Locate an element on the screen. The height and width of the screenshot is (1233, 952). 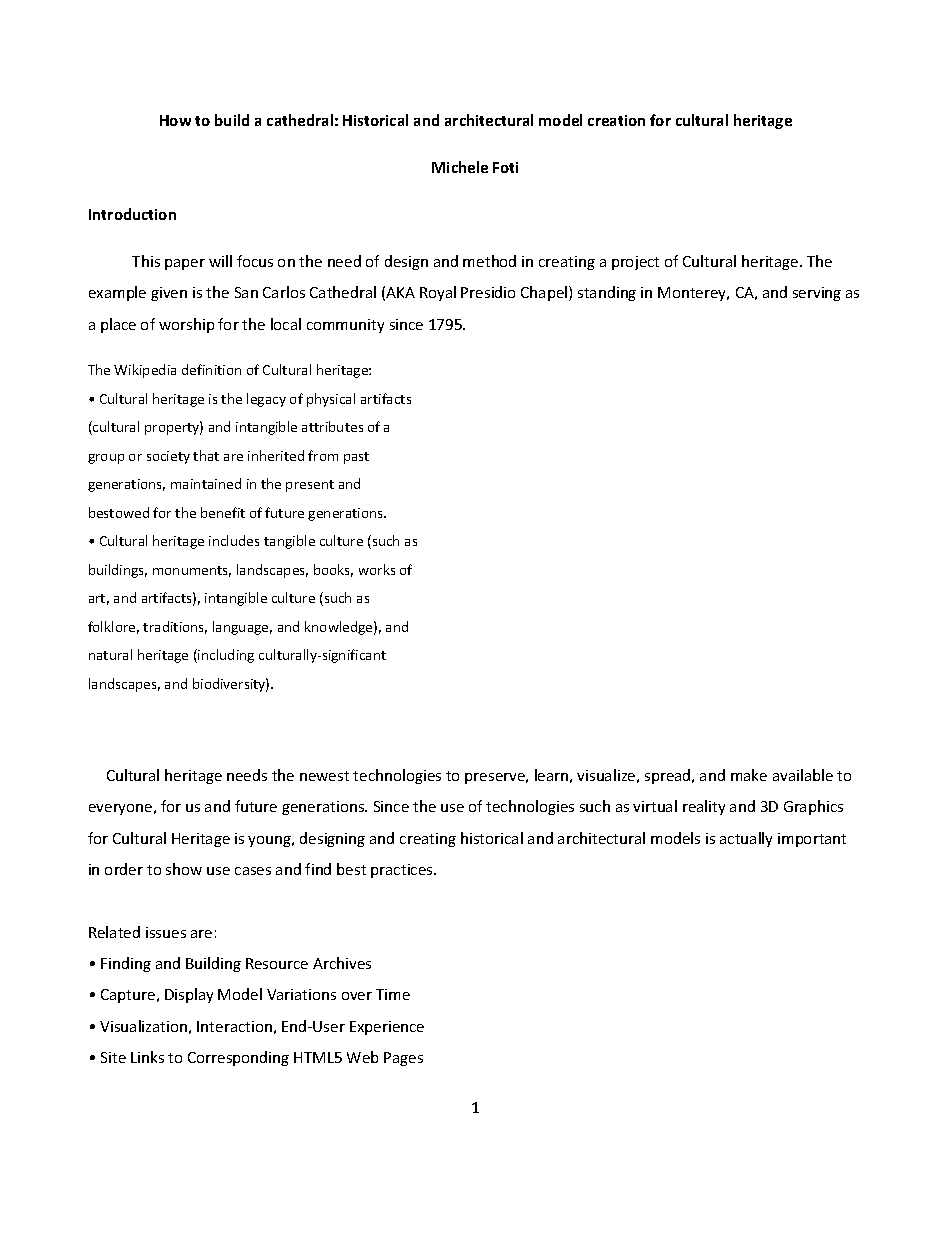
Display is located at coordinates (189, 995).
